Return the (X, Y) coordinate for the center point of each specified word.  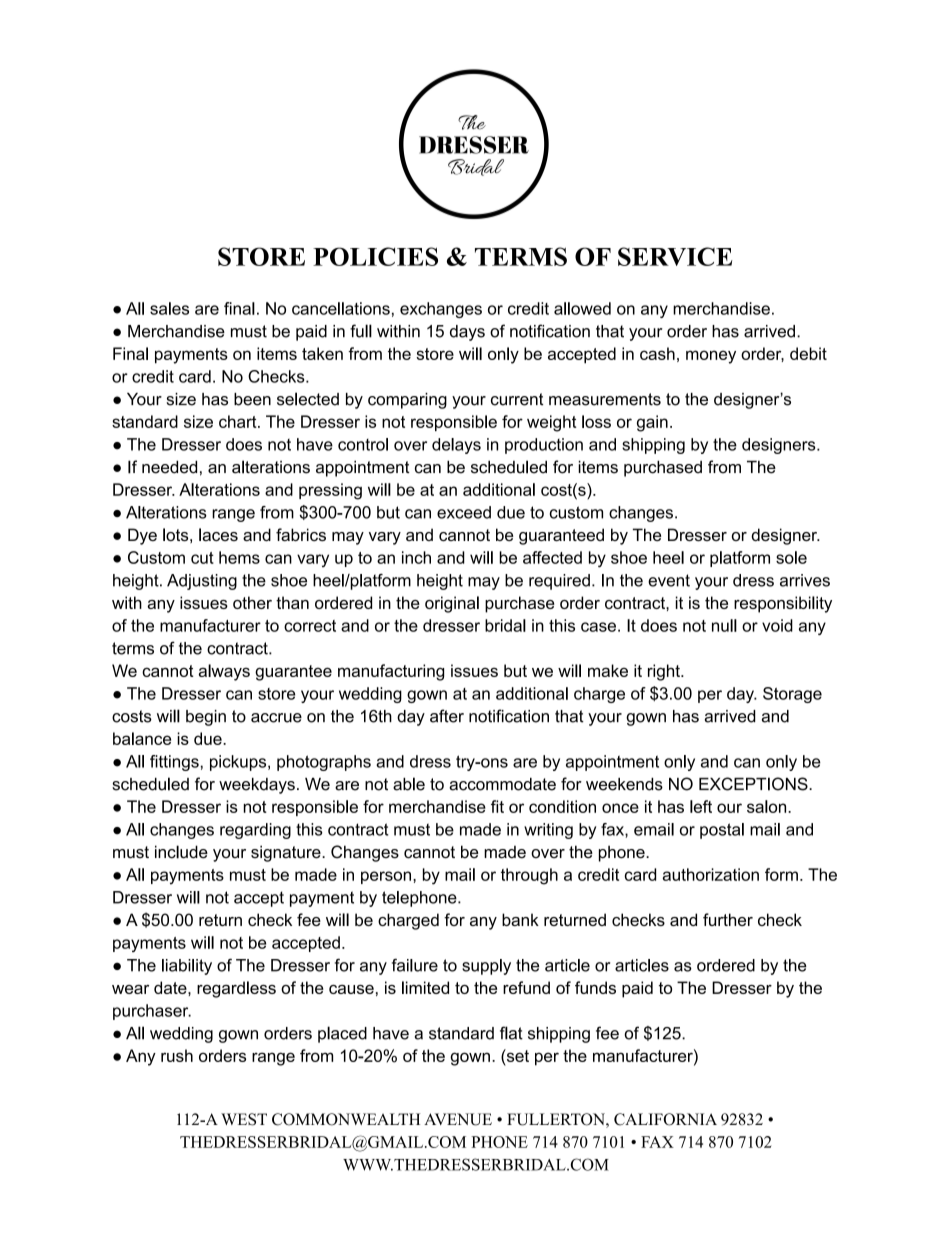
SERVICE (675, 256)
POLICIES (375, 256)
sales (169, 308)
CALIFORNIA (665, 1119)
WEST (244, 1119)
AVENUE (458, 1119)
